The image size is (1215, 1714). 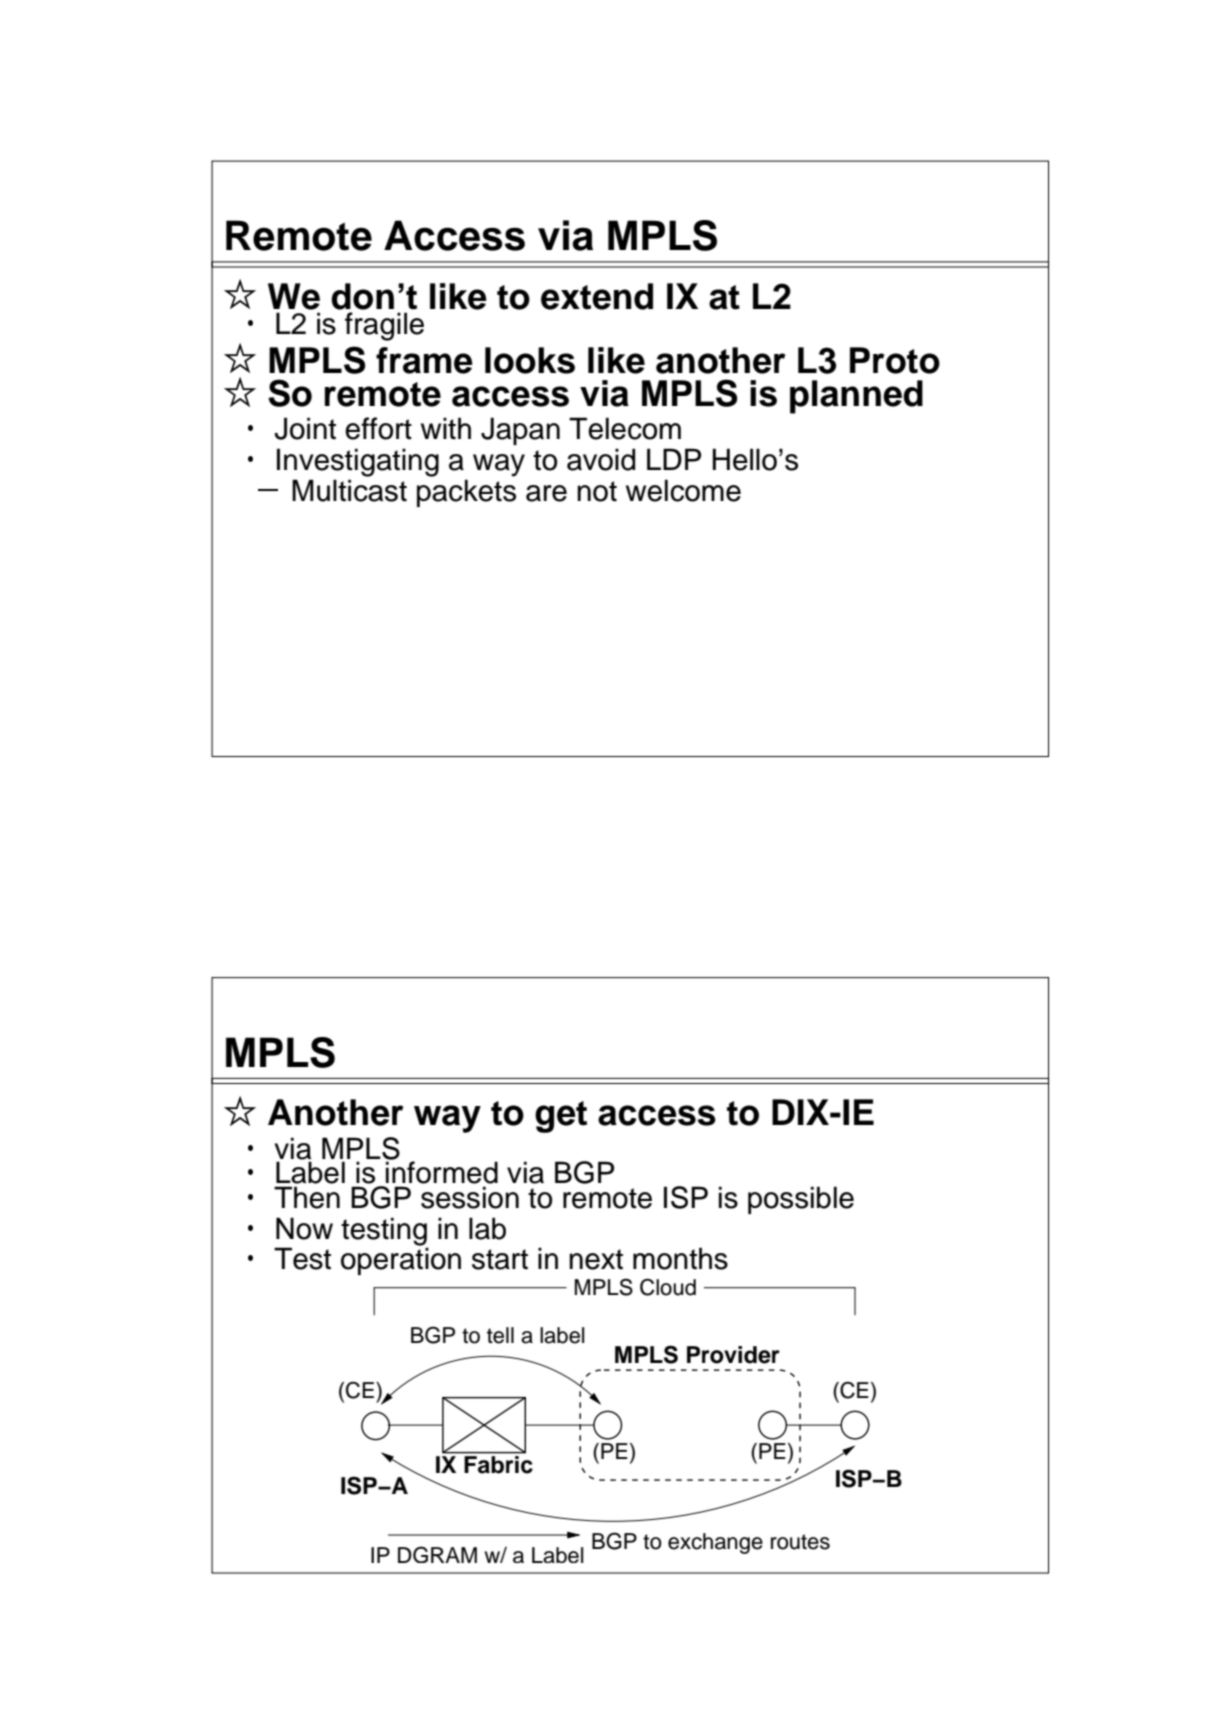 I want to click on welcome, so click(x=683, y=490).
